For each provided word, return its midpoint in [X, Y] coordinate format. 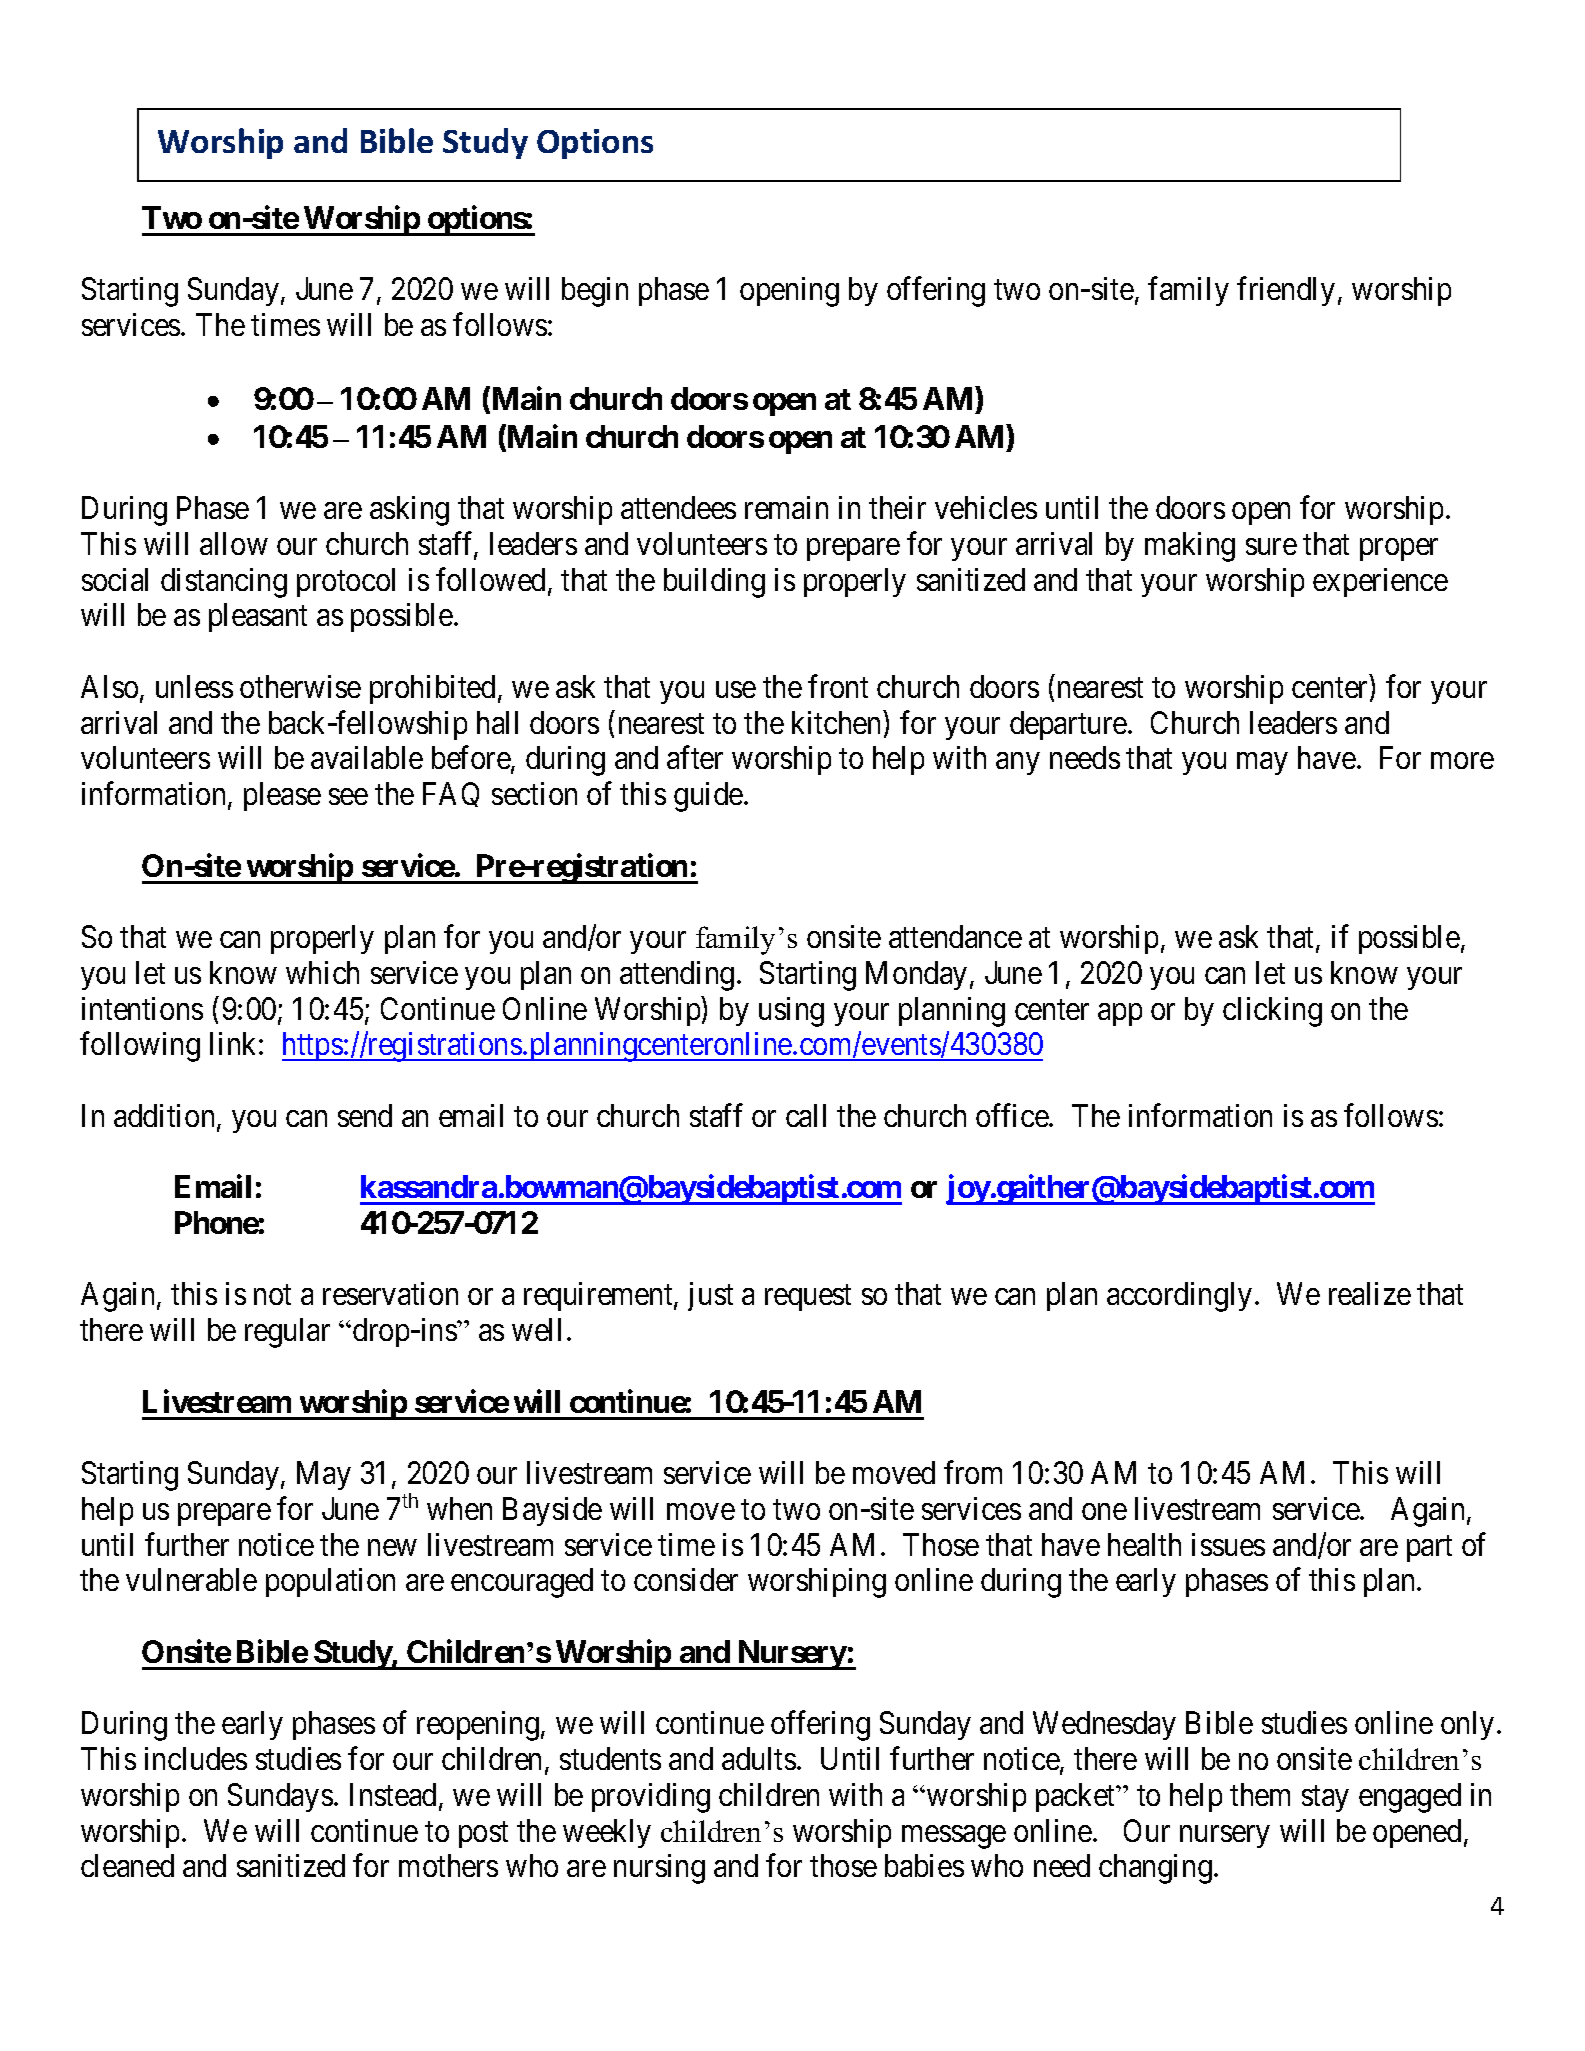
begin [595, 292]
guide [708, 797]
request [808, 1298]
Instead [395, 1796]
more [1462, 761]
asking [409, 511]
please [282, 796]
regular [287, 1333]
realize [1370, 1293]
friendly [1286, 291]
